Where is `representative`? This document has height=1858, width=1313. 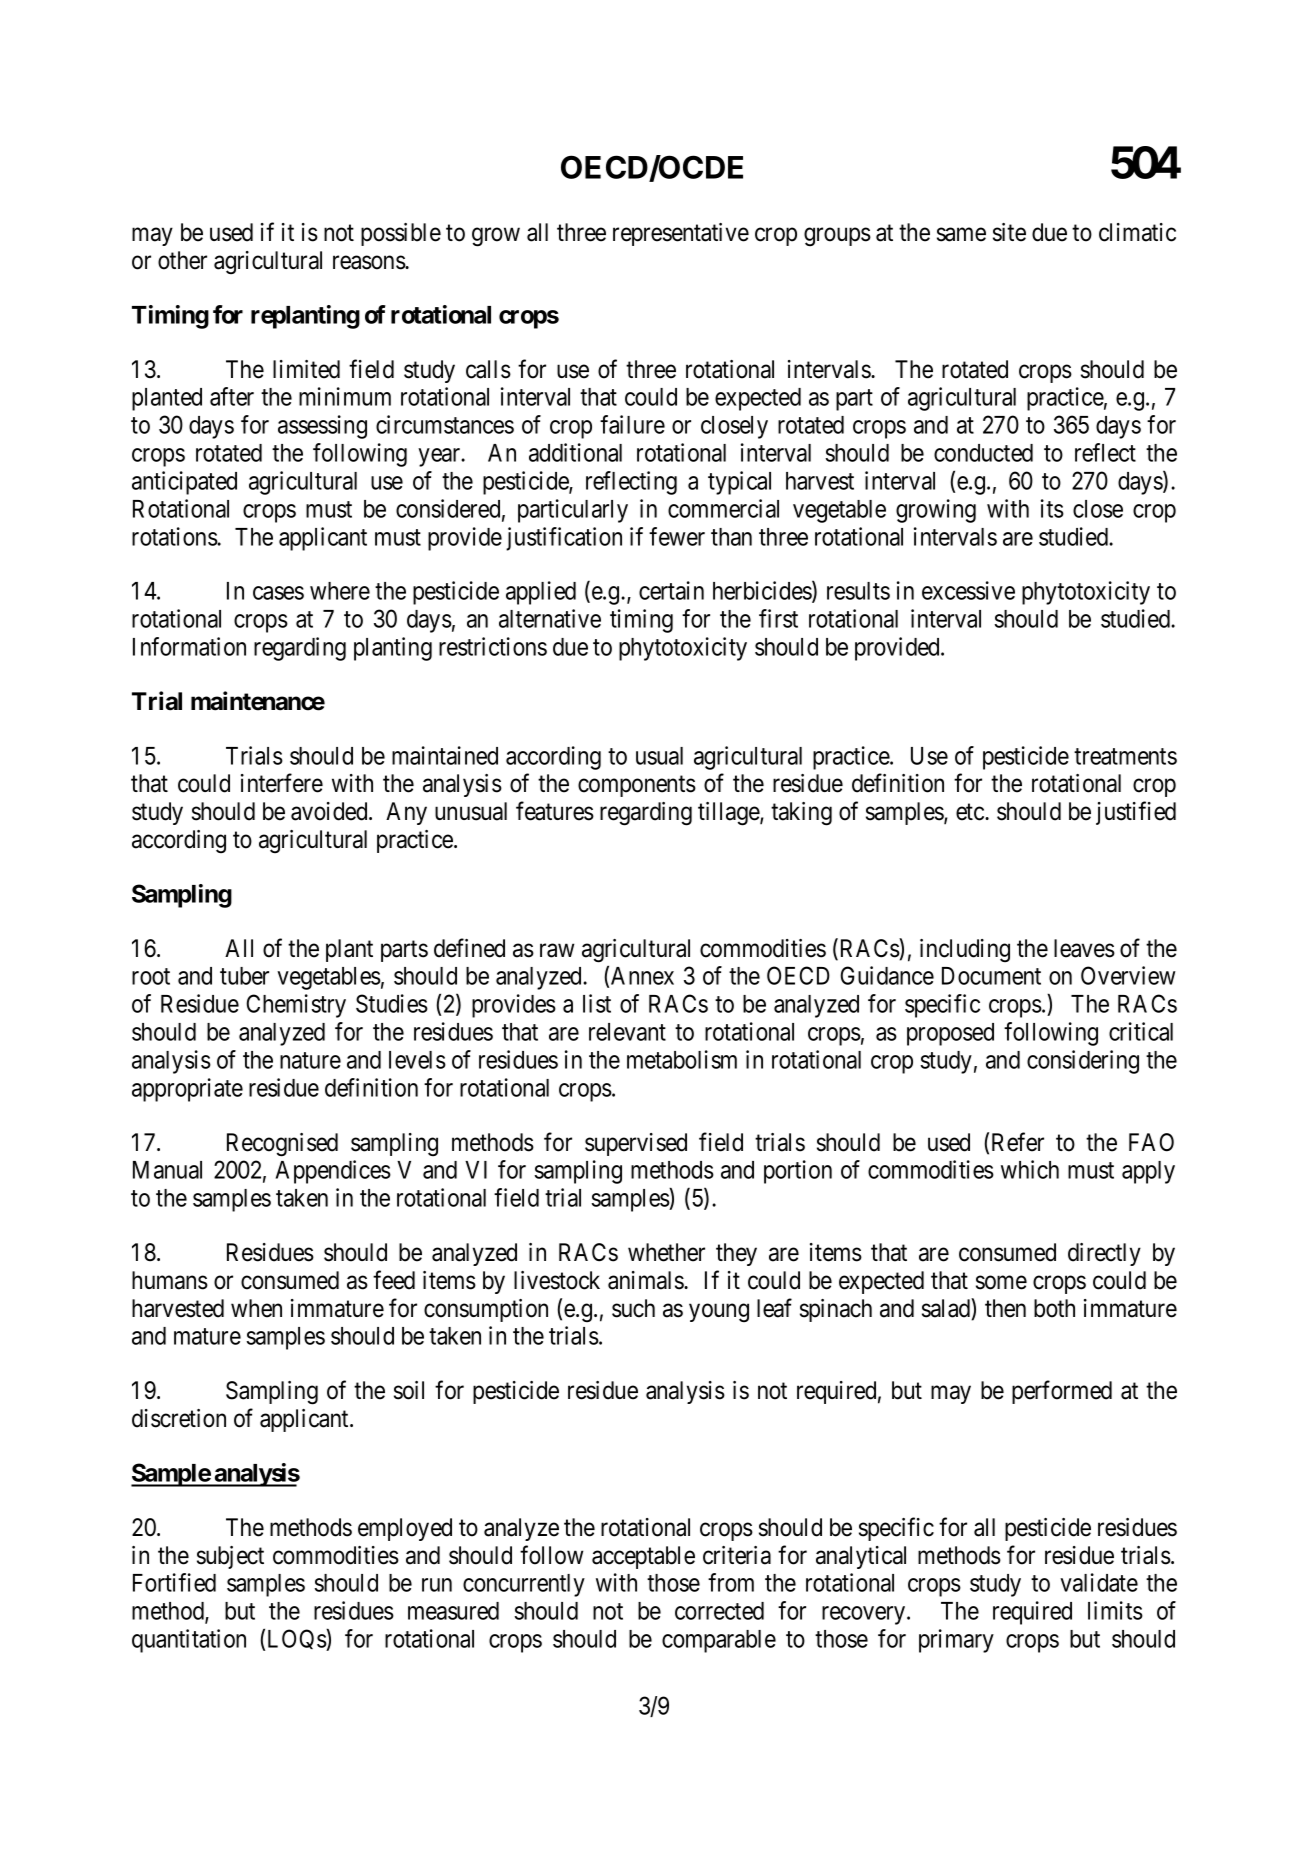
representative is located at coordinates (681, 234).
